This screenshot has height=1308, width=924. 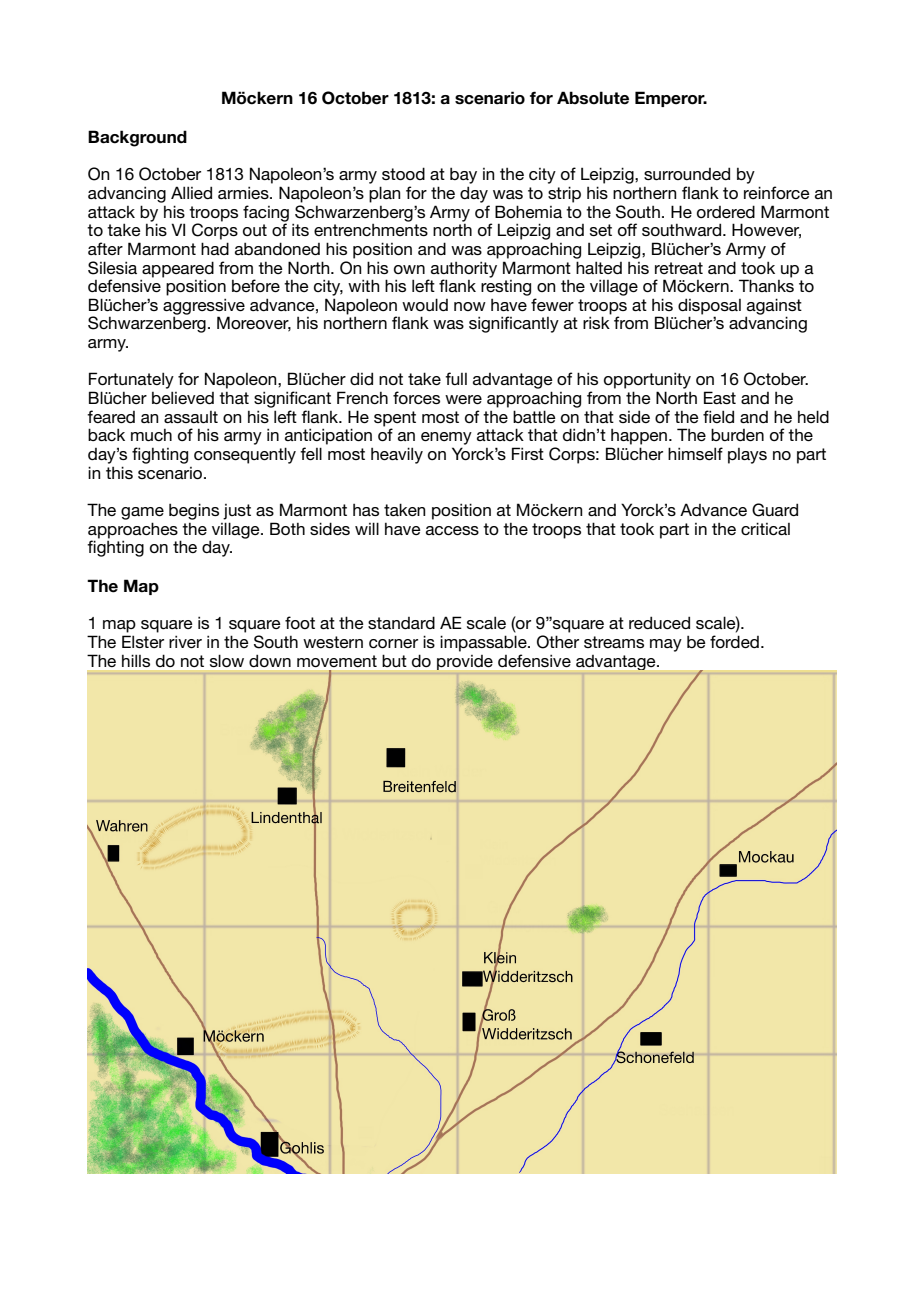 What do you see at coordinates (204, 307) in the screenshot?
I see `aggressive` at bounding box center [204, 307].
